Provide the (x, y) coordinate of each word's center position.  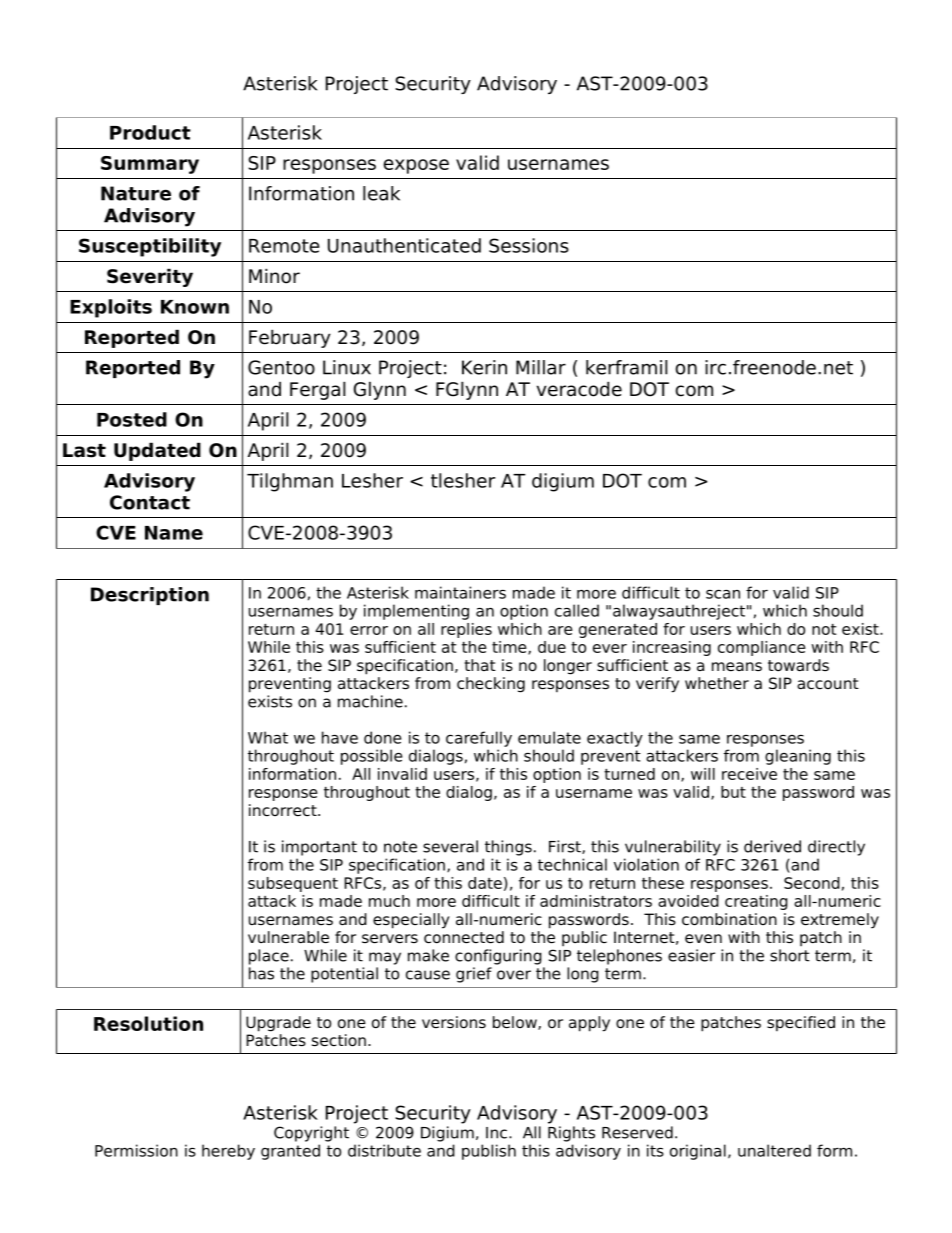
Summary (150, 165)
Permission (136, 1150)
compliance (762, 648)
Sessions (529, 245)
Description (150, 596)
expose (416, 166)
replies (466, 630)
